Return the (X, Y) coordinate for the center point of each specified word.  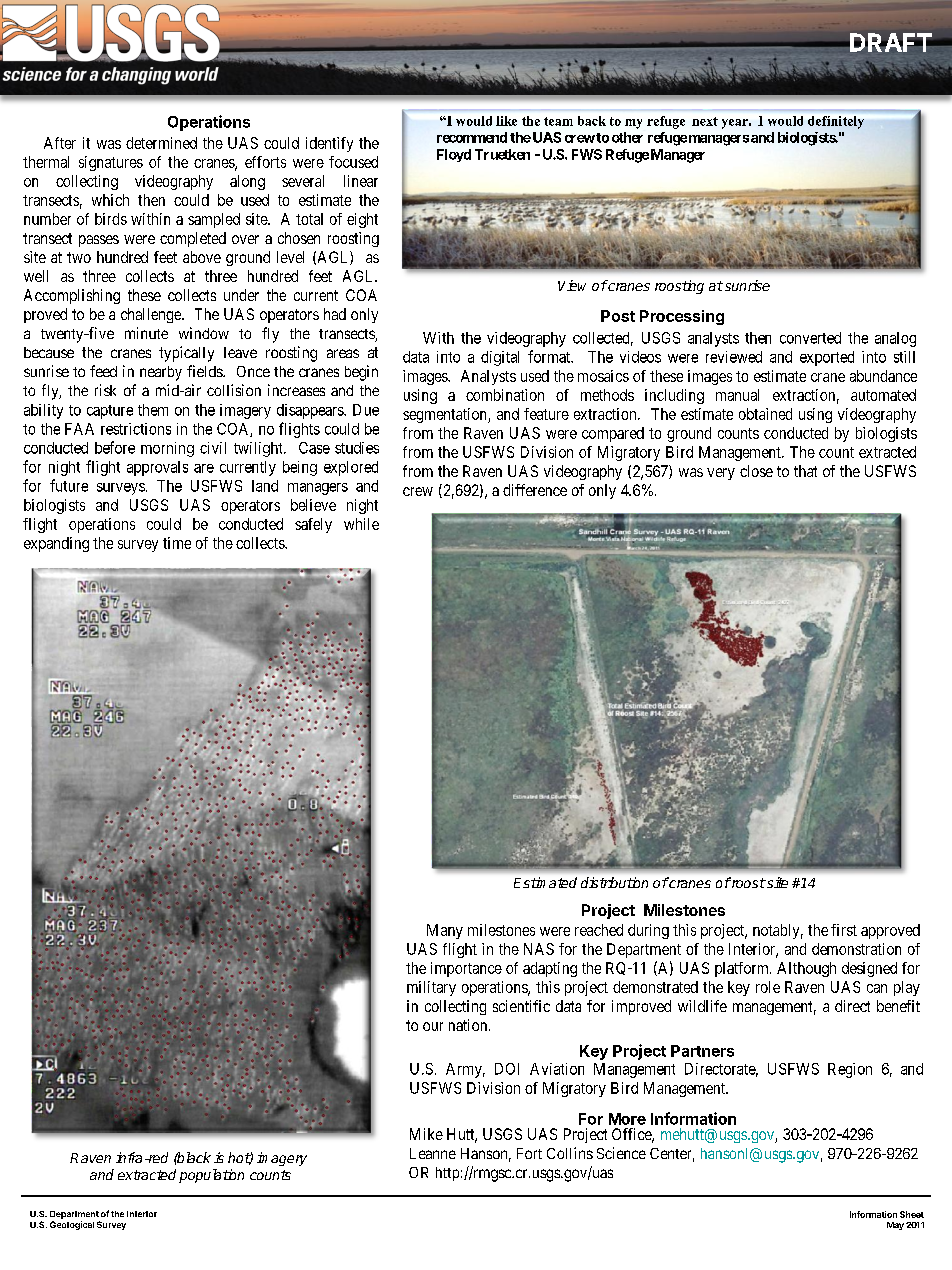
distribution (614, 882)
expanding (56, 544)
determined (161, 143)
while (361, 524)
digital (500, 358)
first (844, 930)
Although (806, 969)
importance (466, 969)
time (177, 543)
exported (827, 358)
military (431, 988)
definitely (836, 122)
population (211, 1176)
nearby (161, 373)
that (805, 471)
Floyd (454, 155)
